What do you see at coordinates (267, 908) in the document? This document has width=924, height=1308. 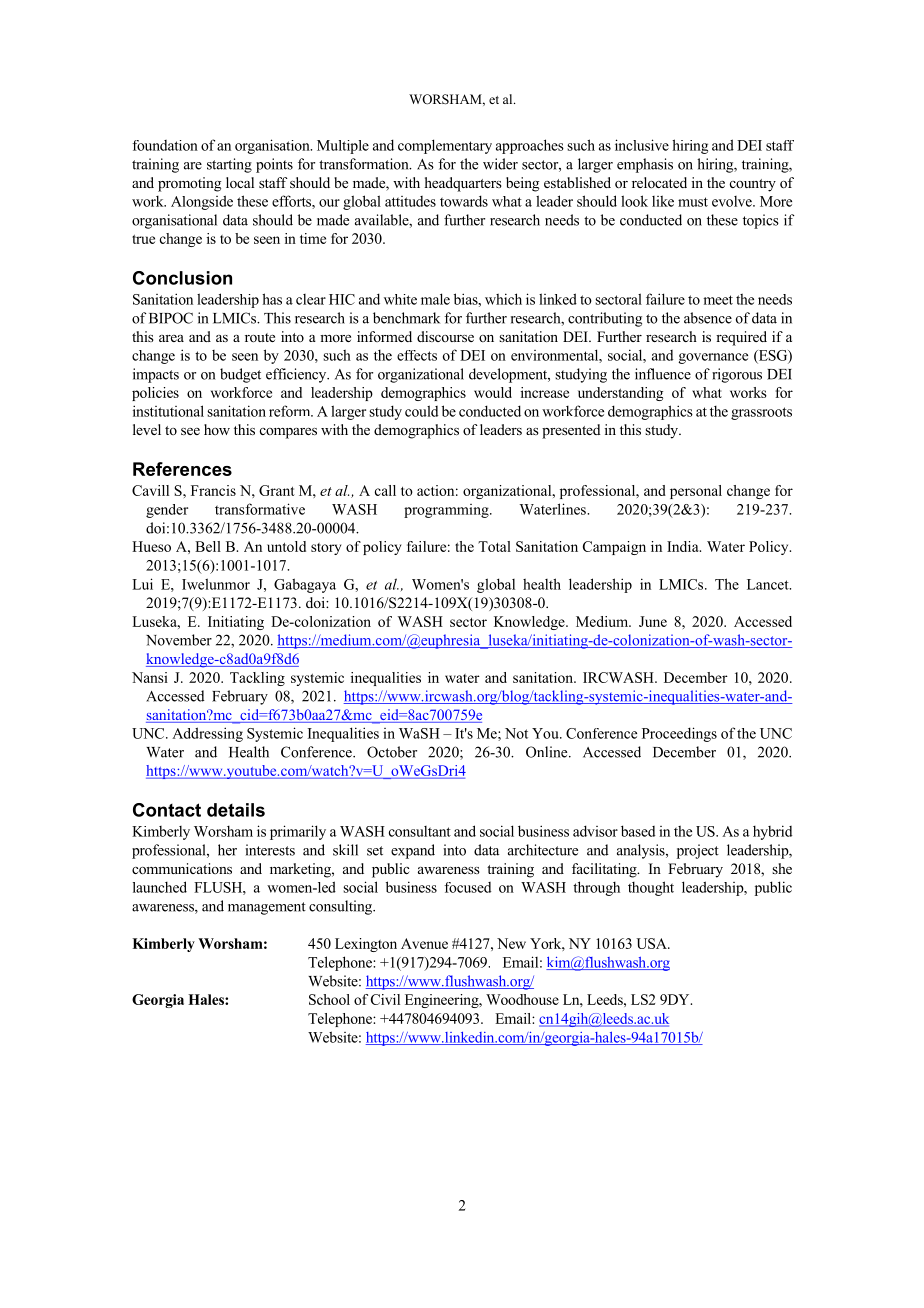 I see `management` at bounding box center [267, 908].
